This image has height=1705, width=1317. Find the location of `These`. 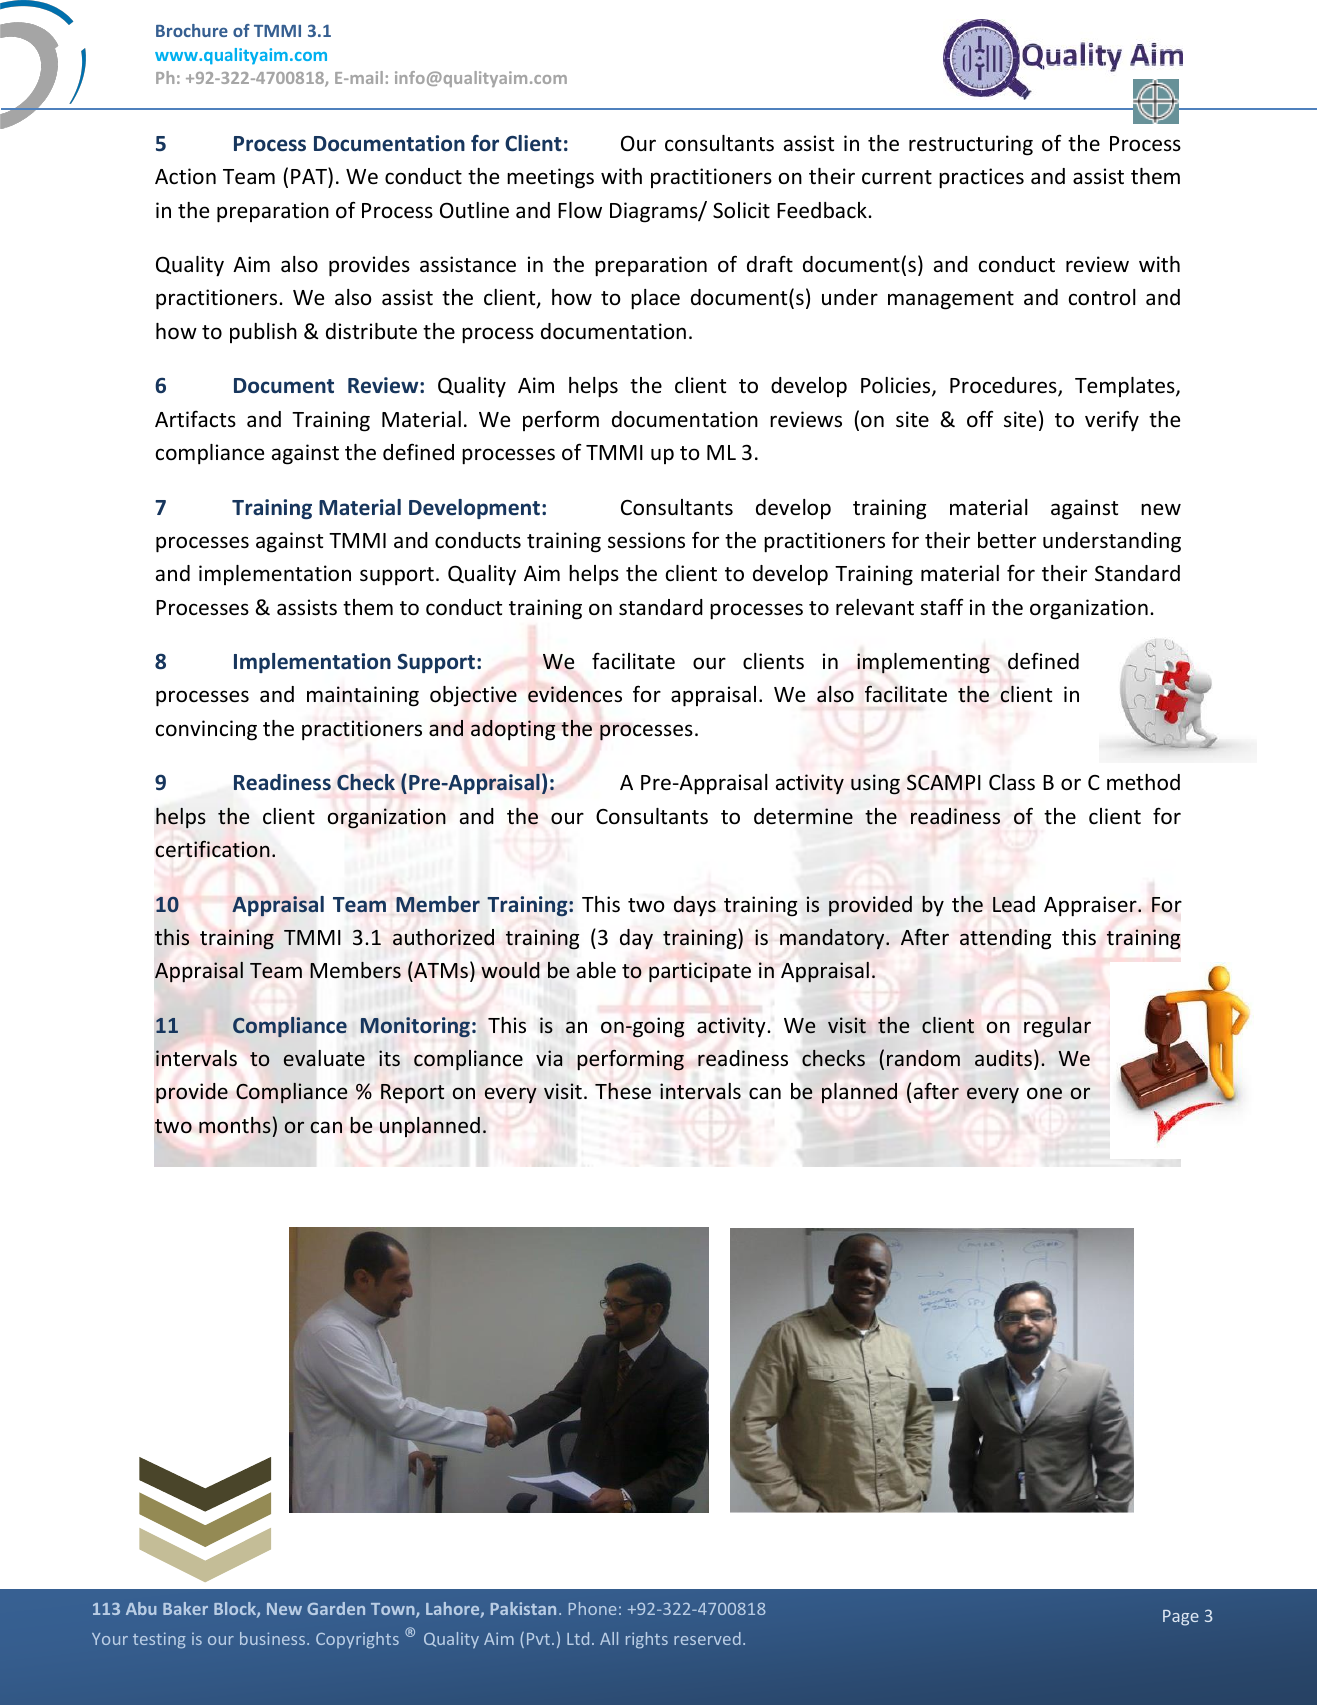

These is located at coordinates (623, 1091).
